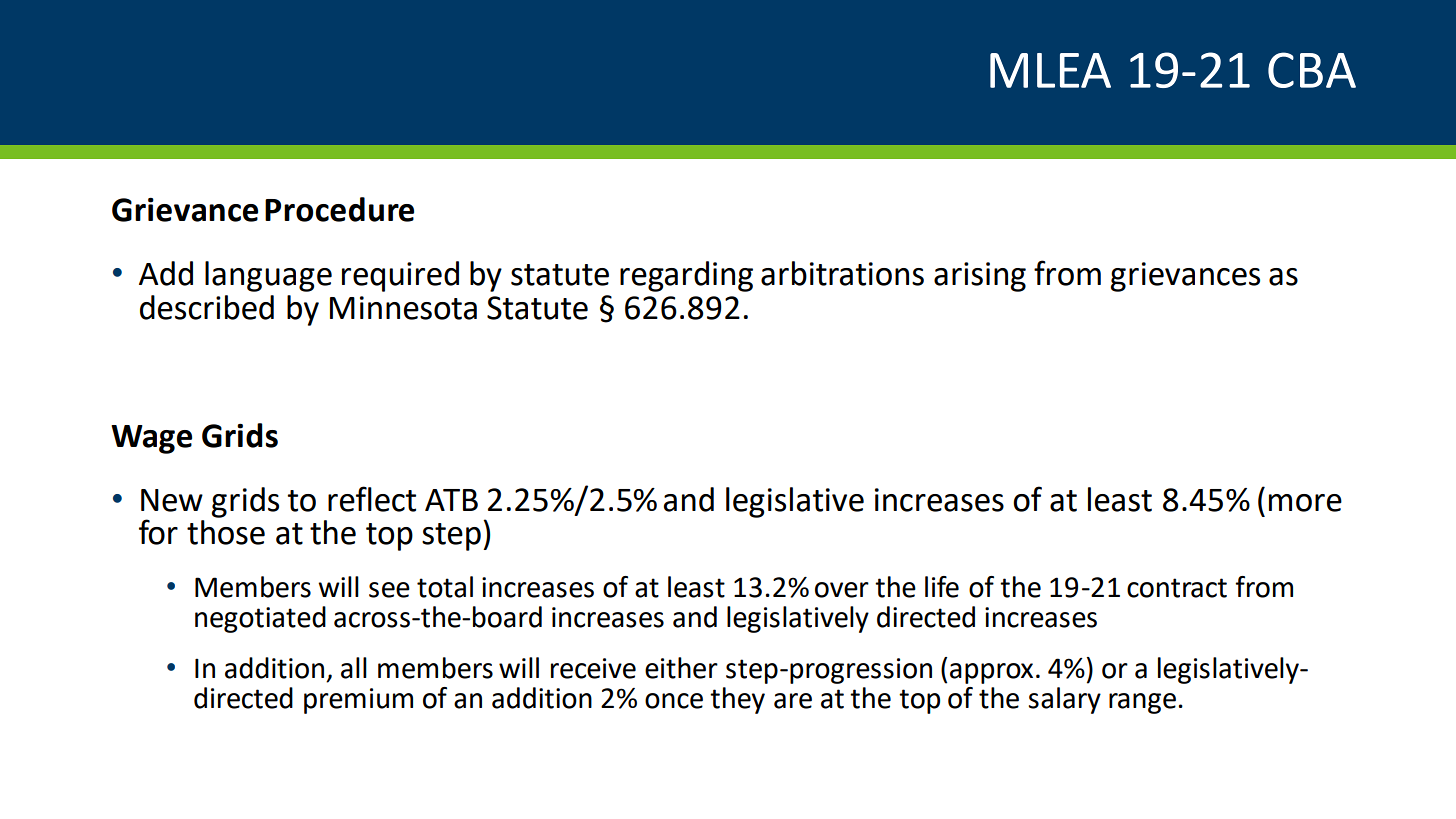 The height and width of the screenshot is (819, 1456). What do you see at coordinates (980, 277) in the screenshot?
I see `arising` at bounding box center [980, 277].
